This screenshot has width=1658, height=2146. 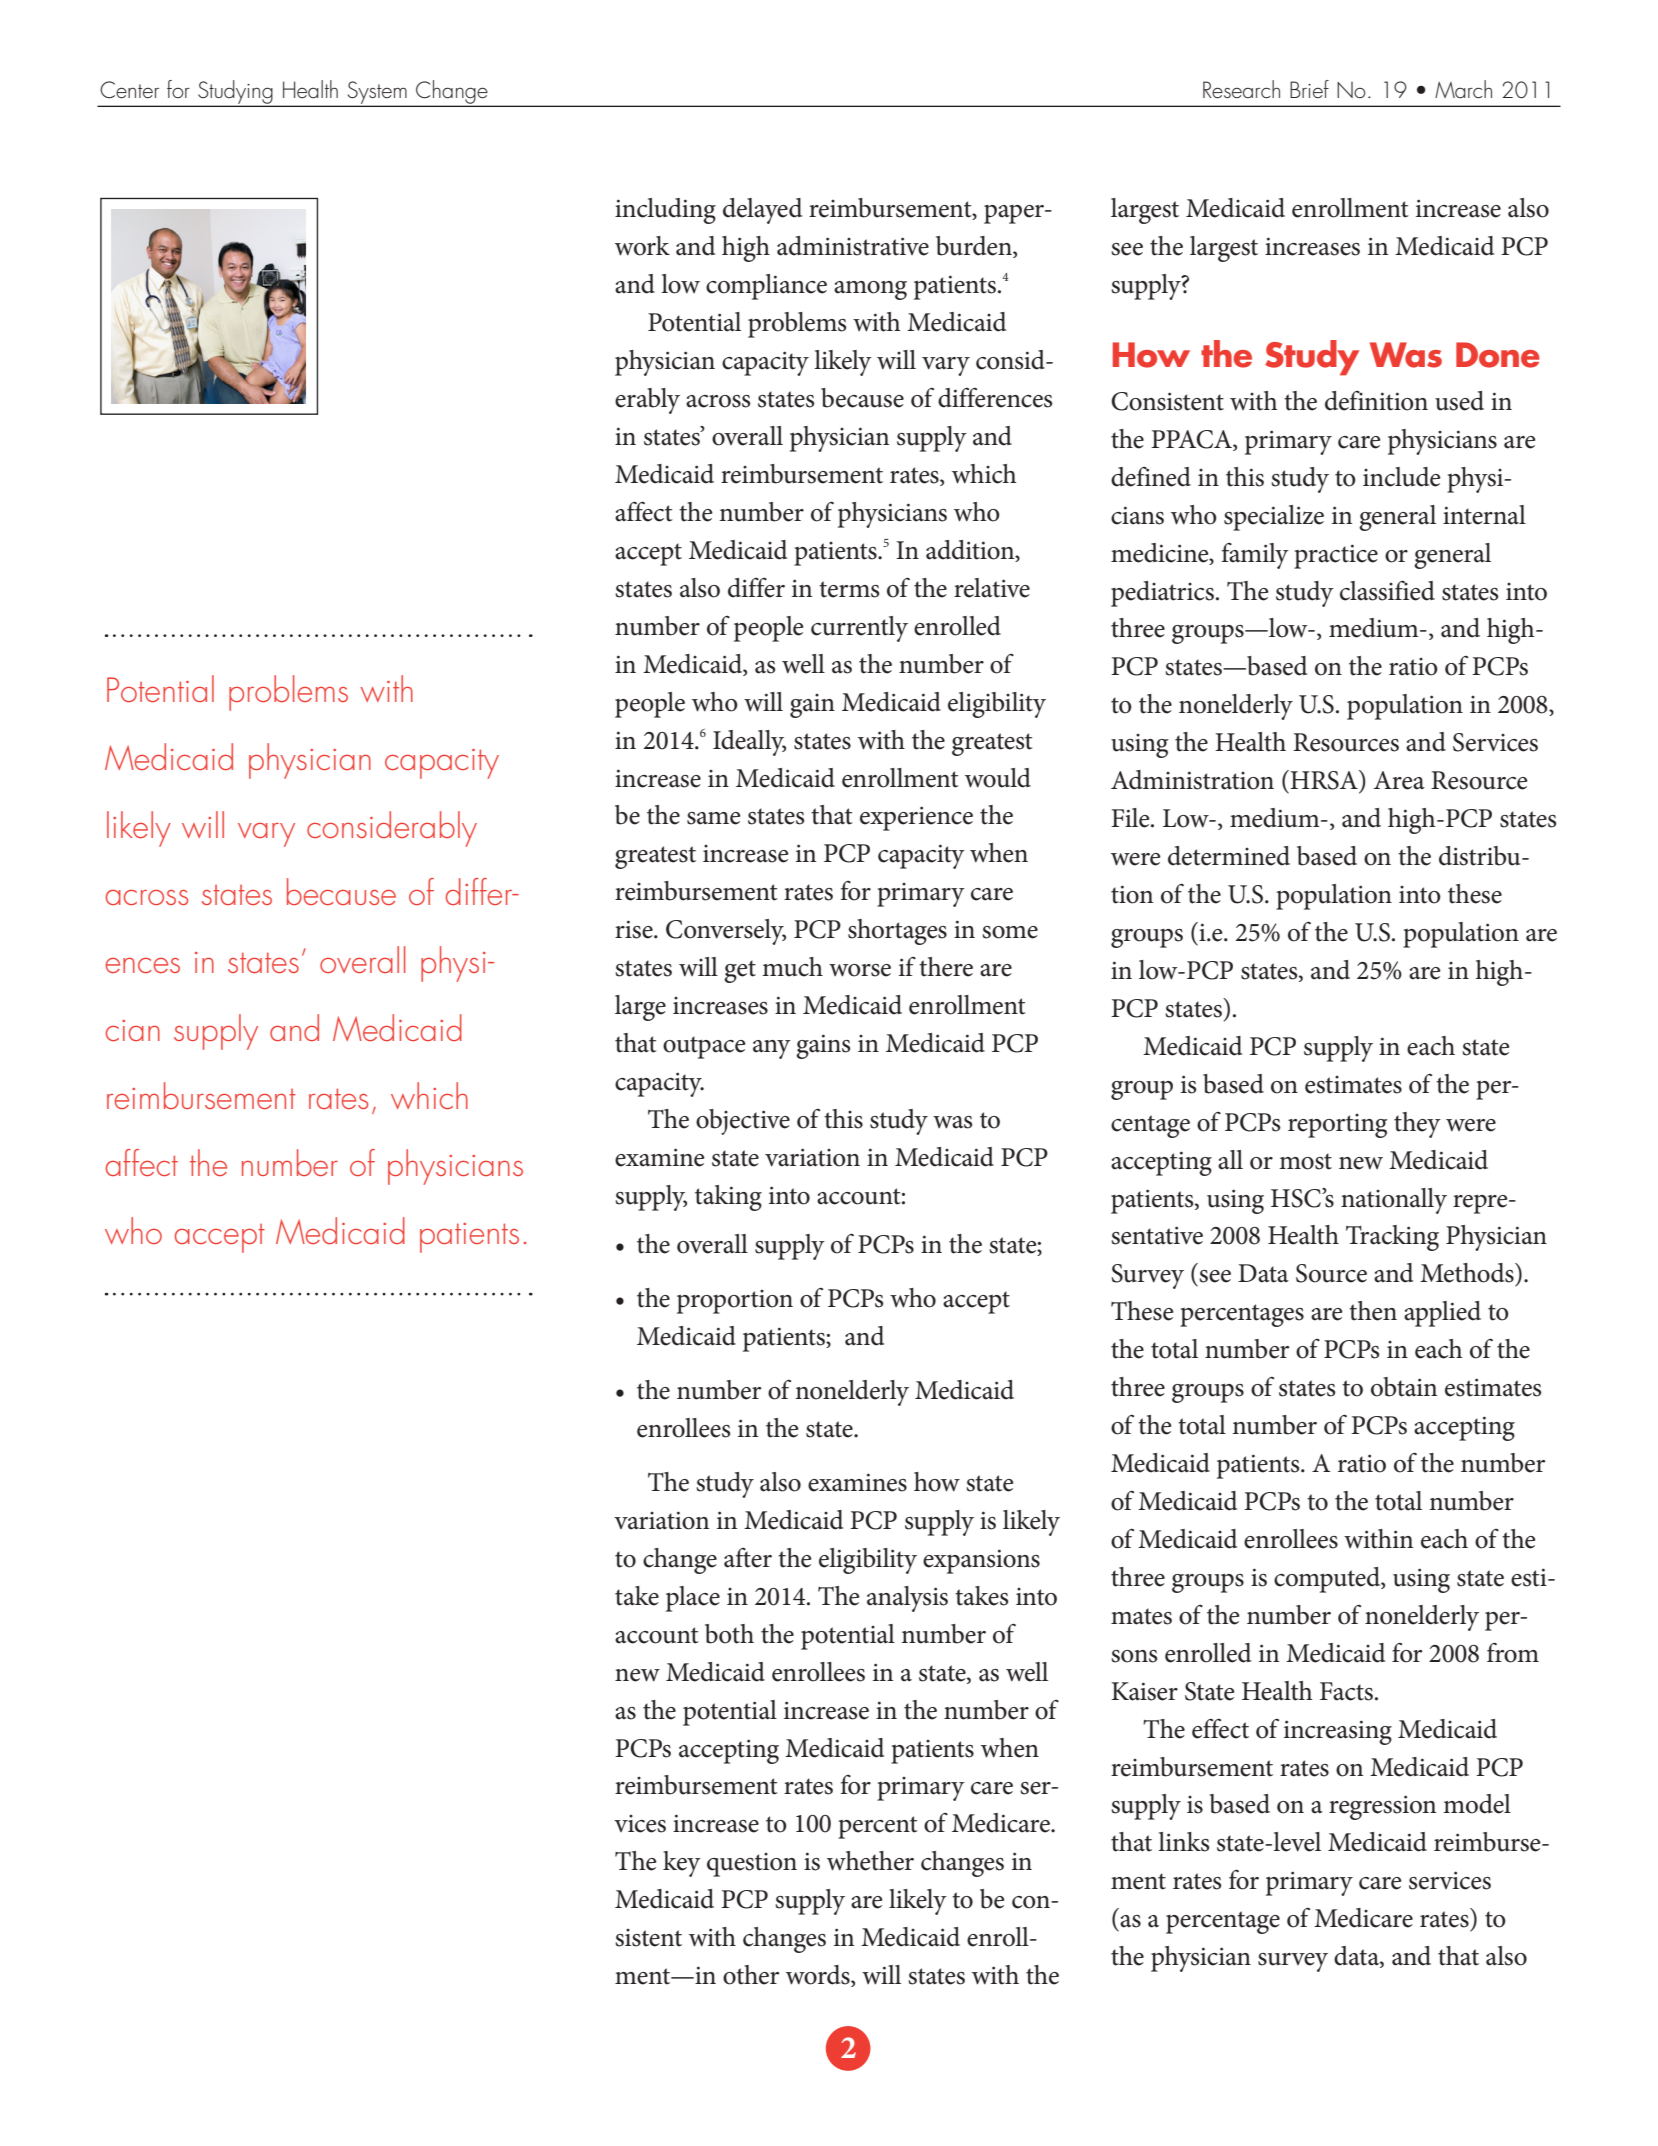 I want to click on reporting, so click(x=1338, y=1126).
